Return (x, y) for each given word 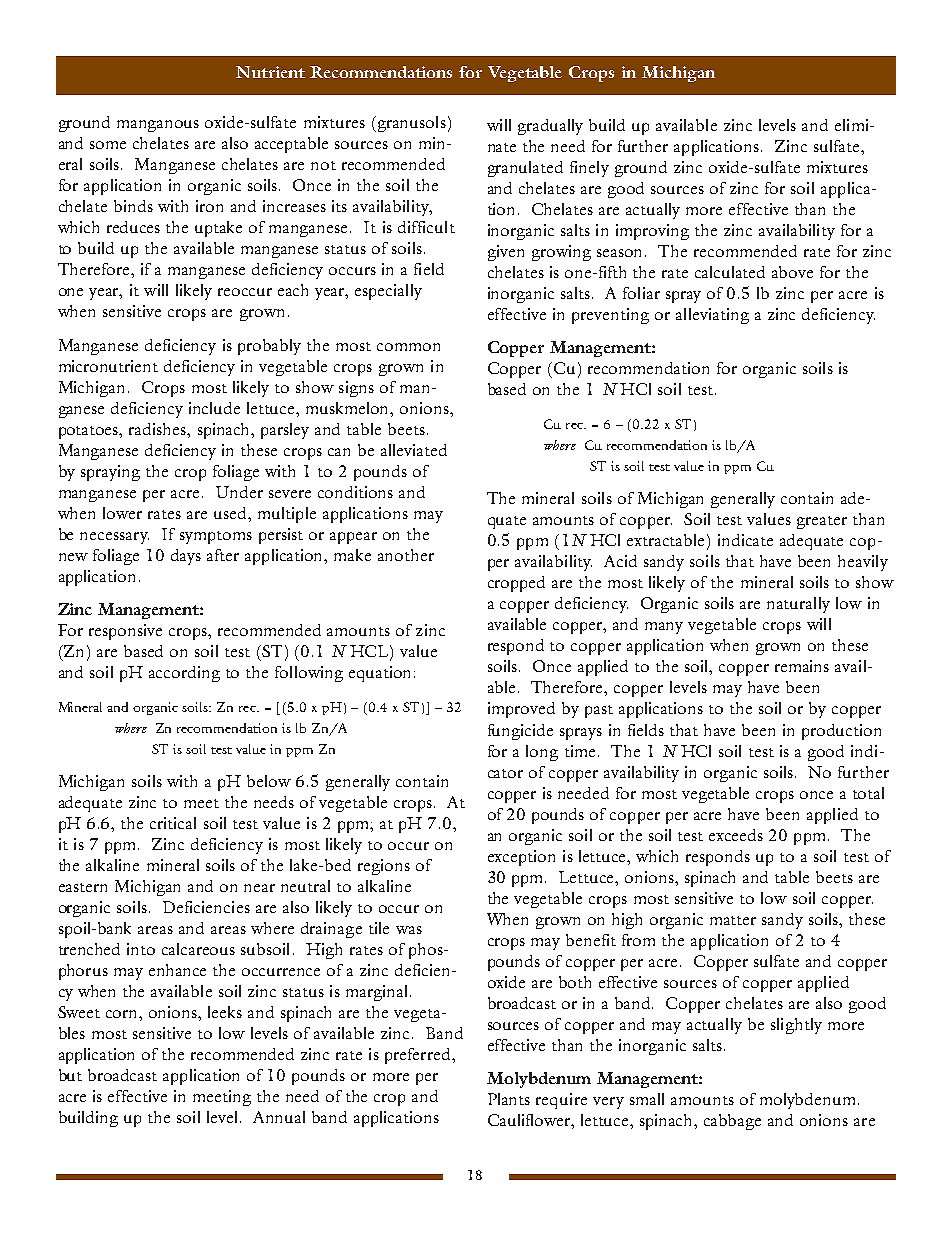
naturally (798, 605)
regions (384, 867)
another (406, 555)
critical (173, 823)
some (108, 145)
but (70, 1075)
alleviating (712, 316)
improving (652, 232)
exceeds (736, 835)
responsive (125, 632)
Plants (509, 1099)
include (214, 408)
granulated (525, 169)
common (408, 347)
